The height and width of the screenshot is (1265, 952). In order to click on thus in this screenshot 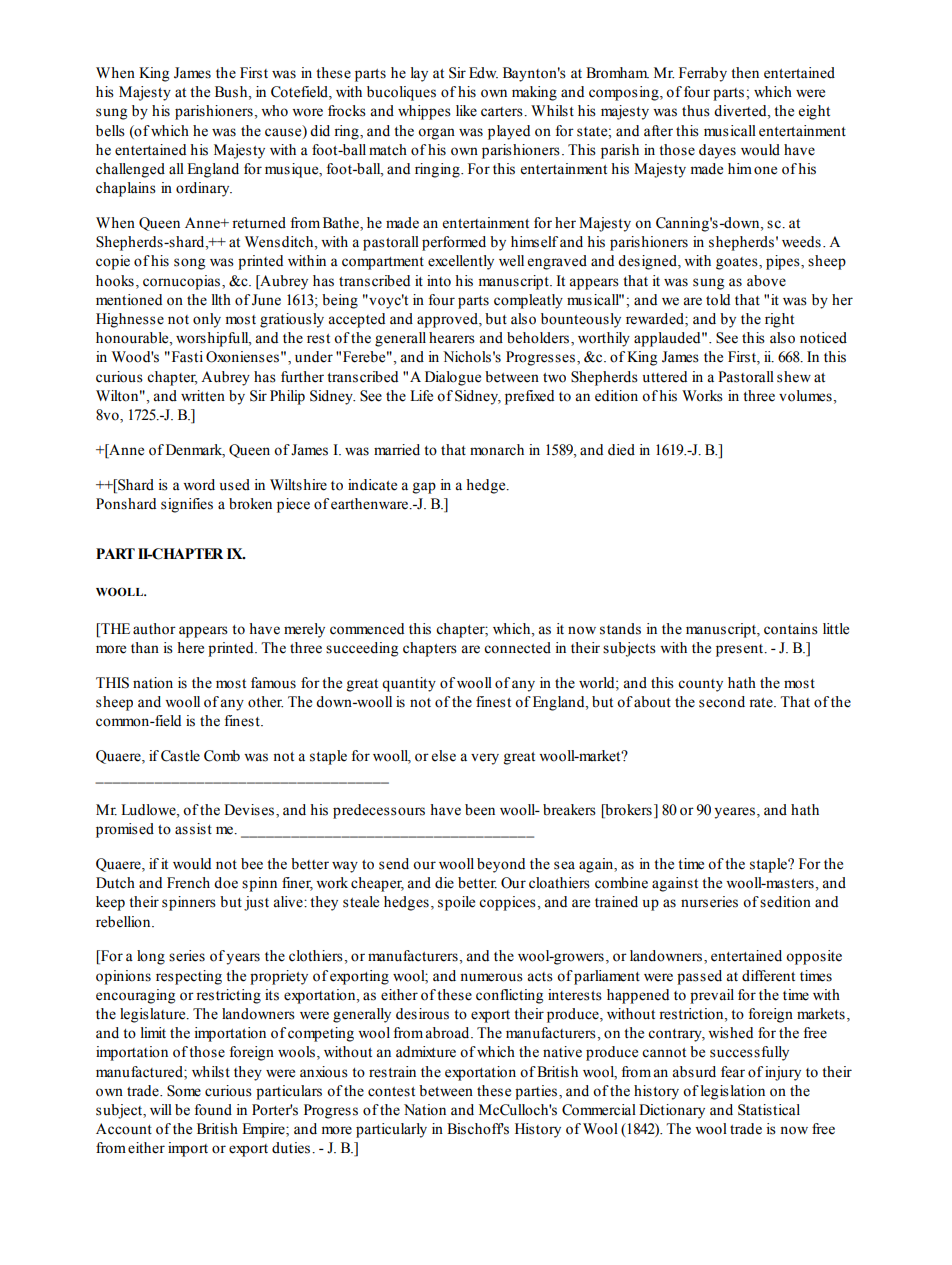, I will do `click(696, 111)`.
